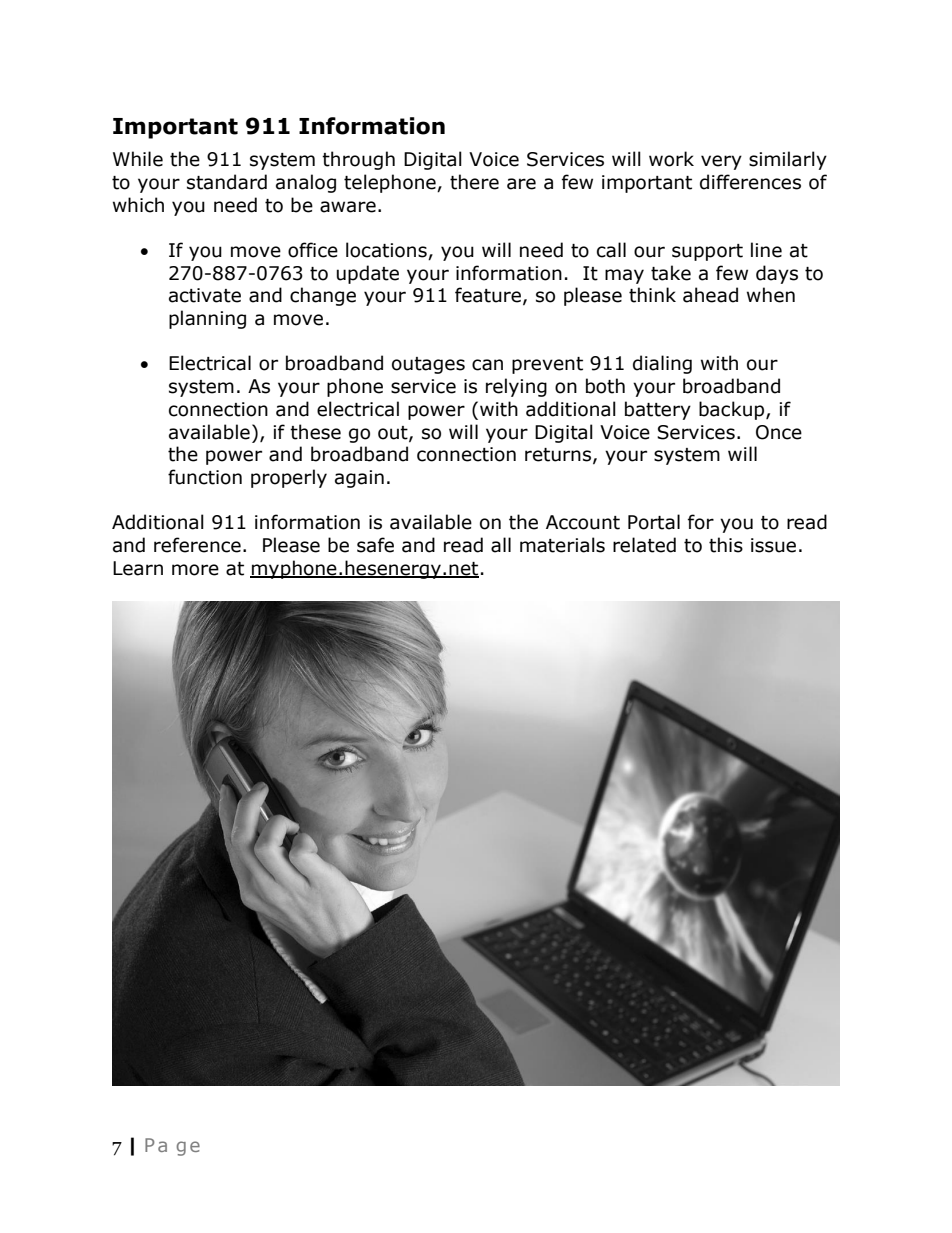 This screenshot has width=952, height=1233. What do you see at coordinates (710, 295) in the screenshot?
I see `ahead` at bounding box center [710, 295].
